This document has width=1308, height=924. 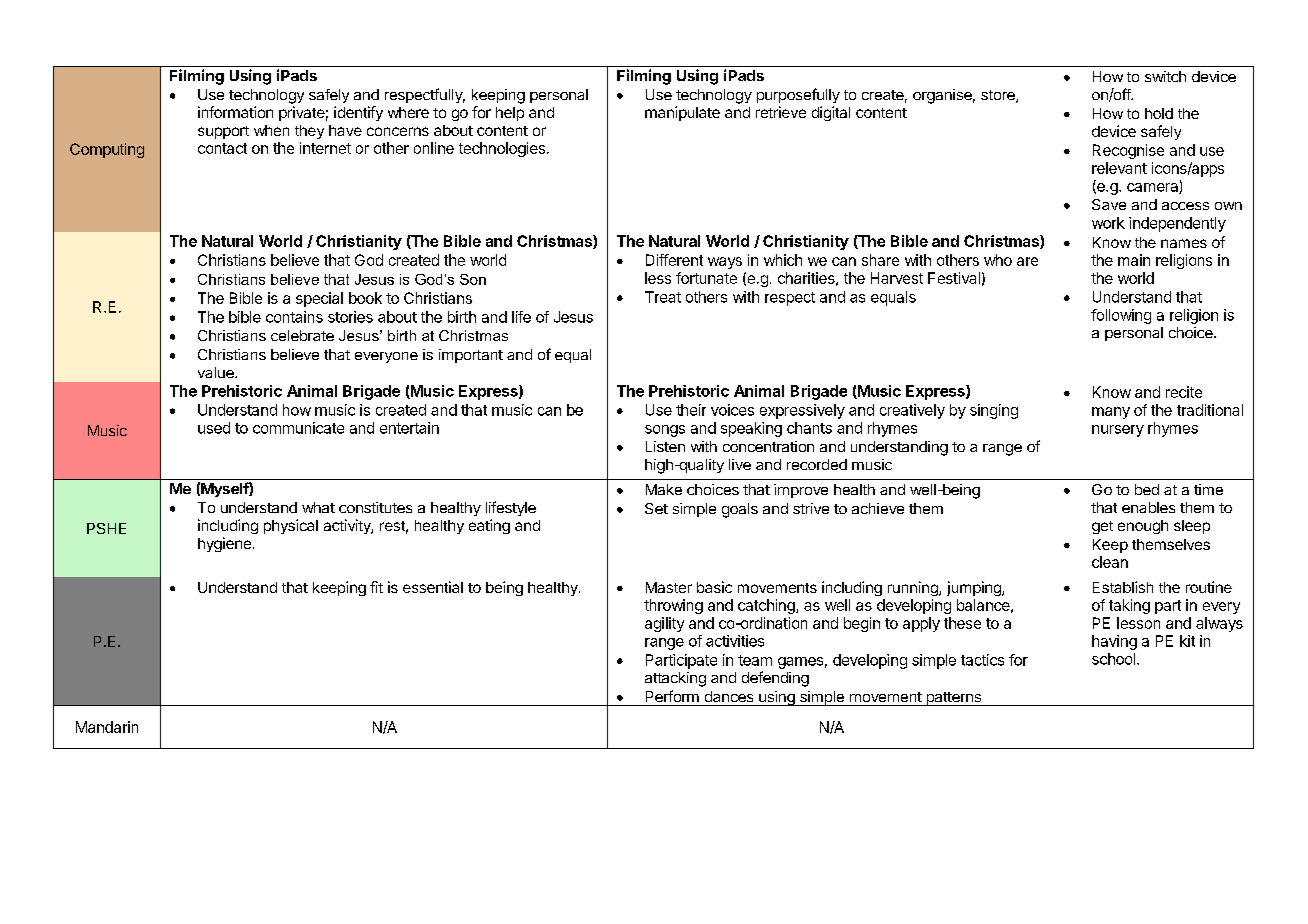 What do you see at coordinates (665, 446) in the document?
I see `Listen` at bounding box center [665, 446].
